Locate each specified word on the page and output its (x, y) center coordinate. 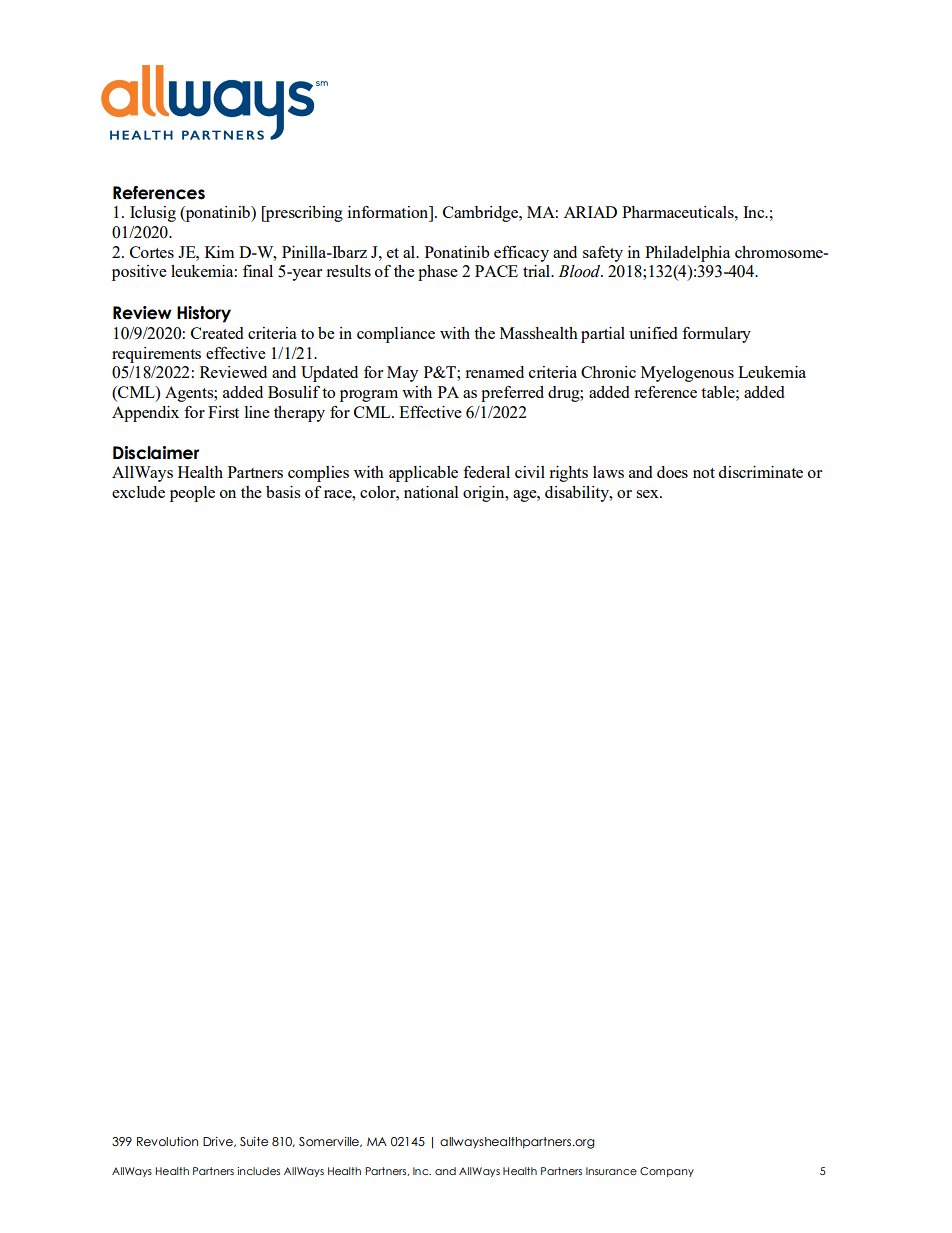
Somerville (330, 1142)
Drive (219, 1142)
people (192, 494)
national (431, 492)
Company (667, 1172)
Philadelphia (687, 254)
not (704, 473)
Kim (219, 252)
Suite (254, 1141)
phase (438, 273)
